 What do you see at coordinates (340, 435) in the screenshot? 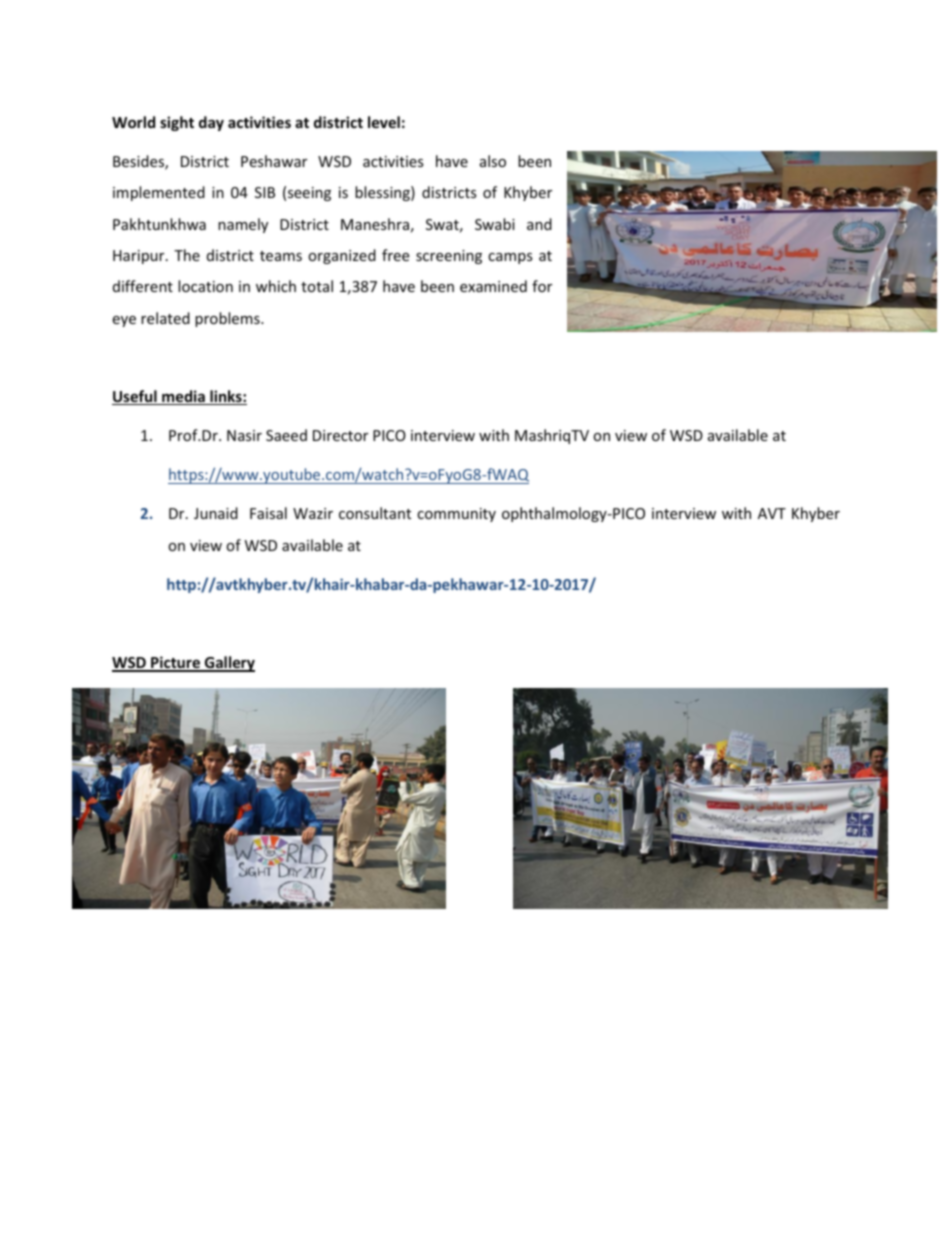
I see `Director` at bounding box center [340, 435].
